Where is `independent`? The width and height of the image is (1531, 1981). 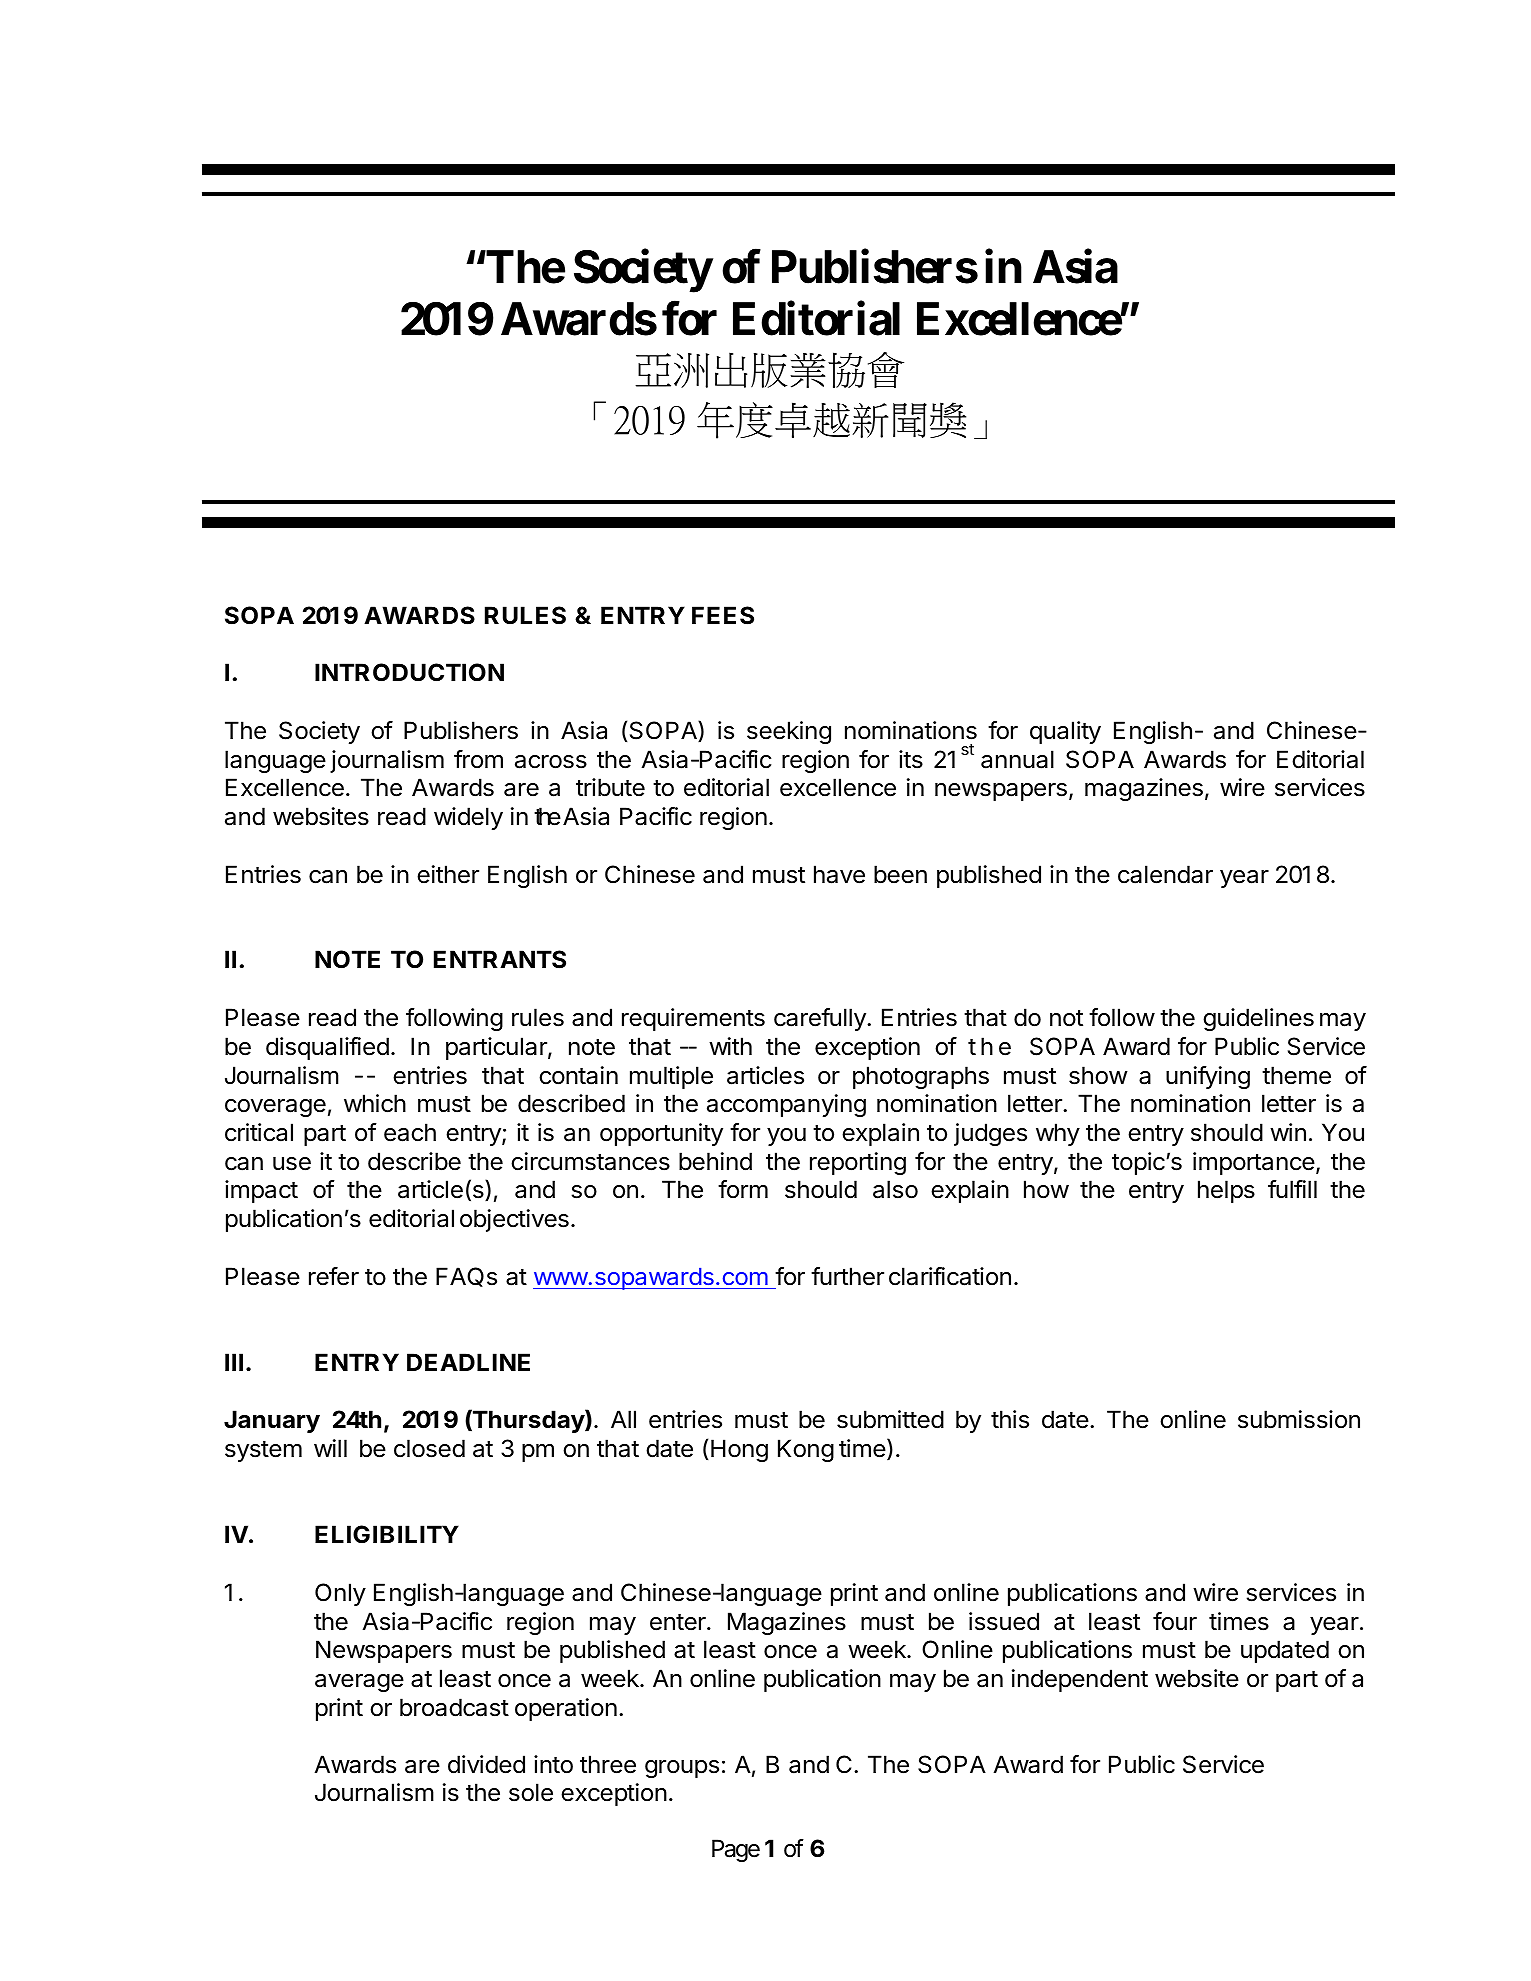
independent is located at coordinates (1080, 1680).
